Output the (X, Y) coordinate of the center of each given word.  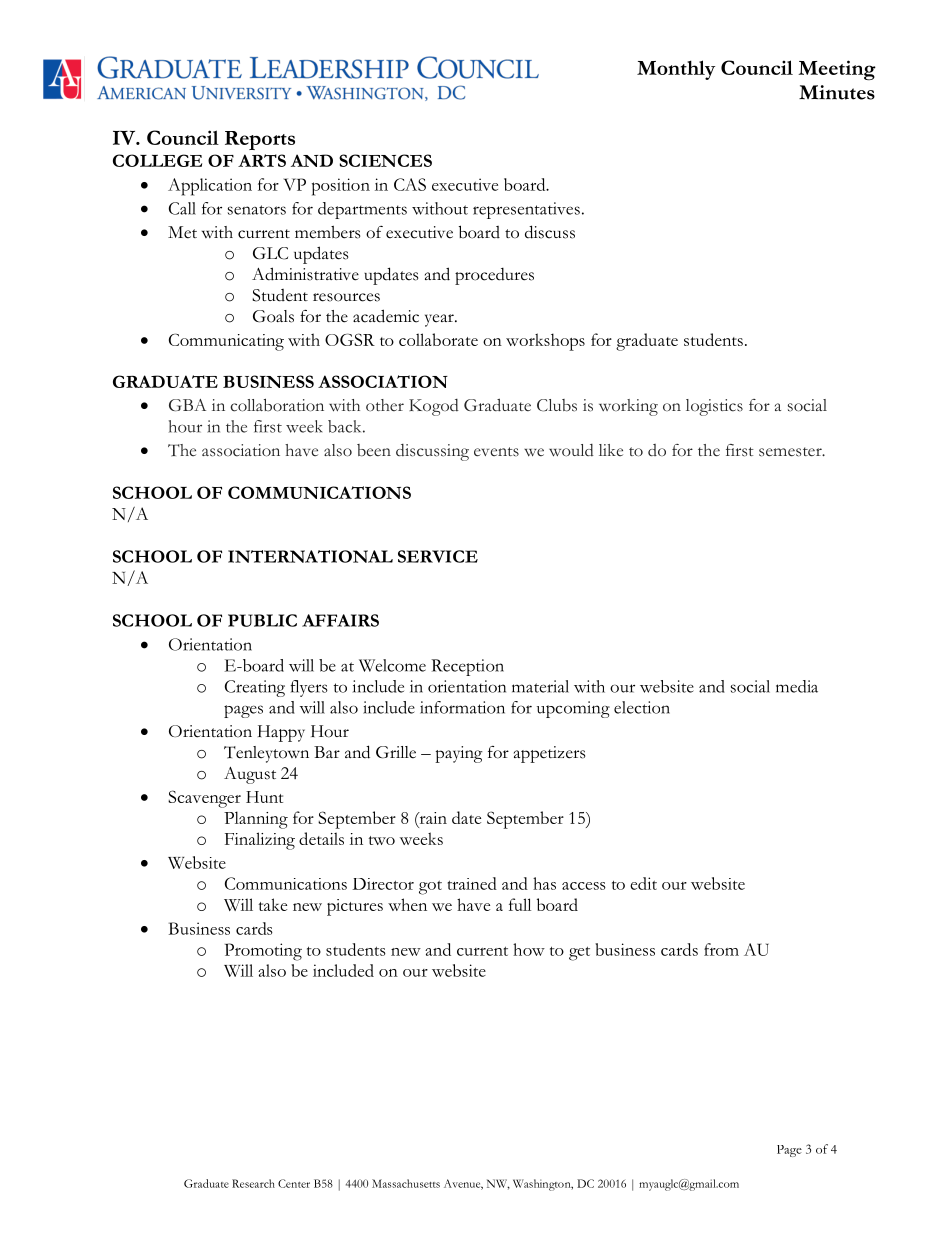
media (797, 686)
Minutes (837, 92)
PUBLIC (262, 620)
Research (253, 1183)
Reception (467, 667)
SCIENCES (385, 160)
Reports (260, 140)
